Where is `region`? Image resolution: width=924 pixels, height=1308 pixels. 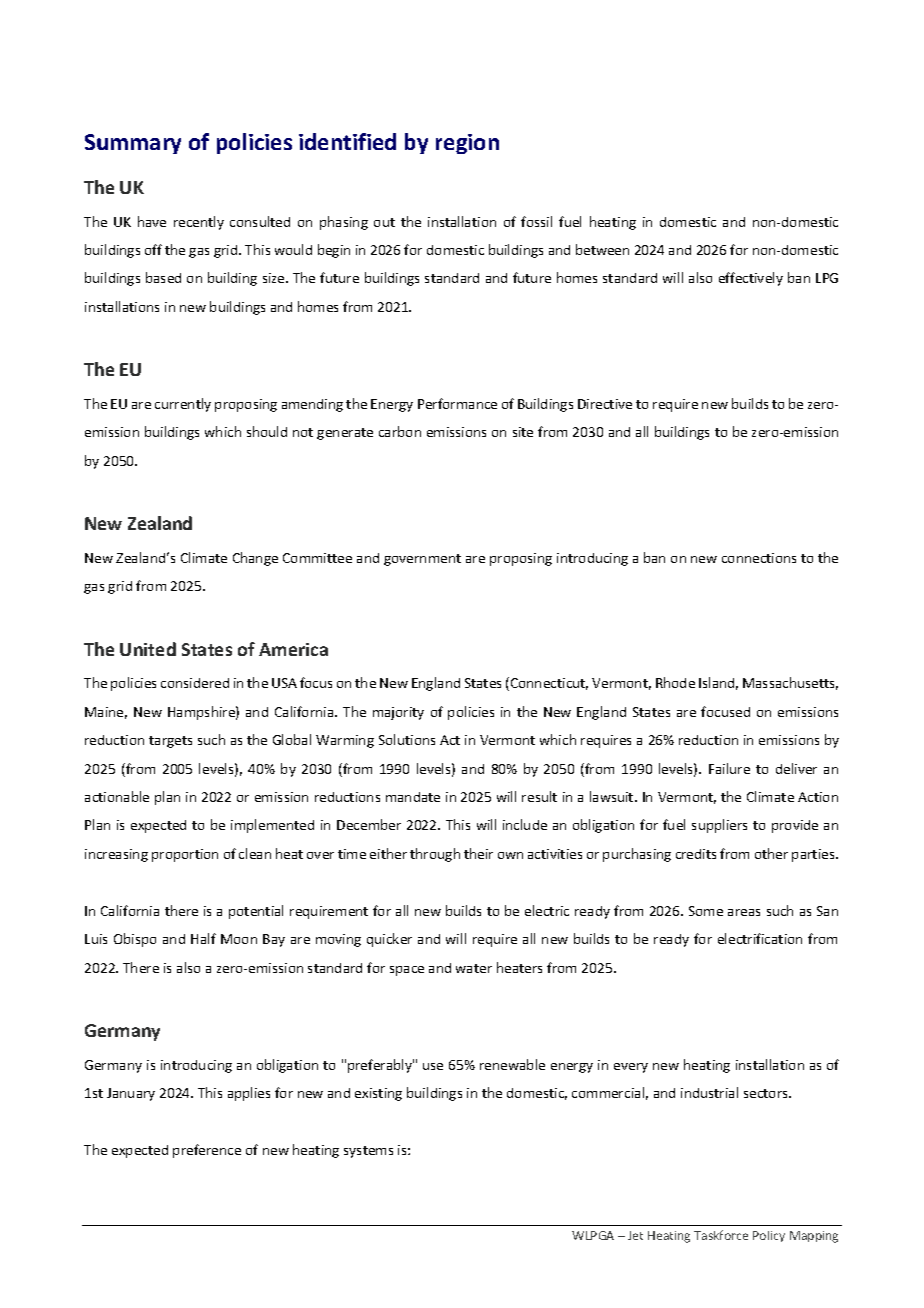
region is located at coordinates (467, 144).
